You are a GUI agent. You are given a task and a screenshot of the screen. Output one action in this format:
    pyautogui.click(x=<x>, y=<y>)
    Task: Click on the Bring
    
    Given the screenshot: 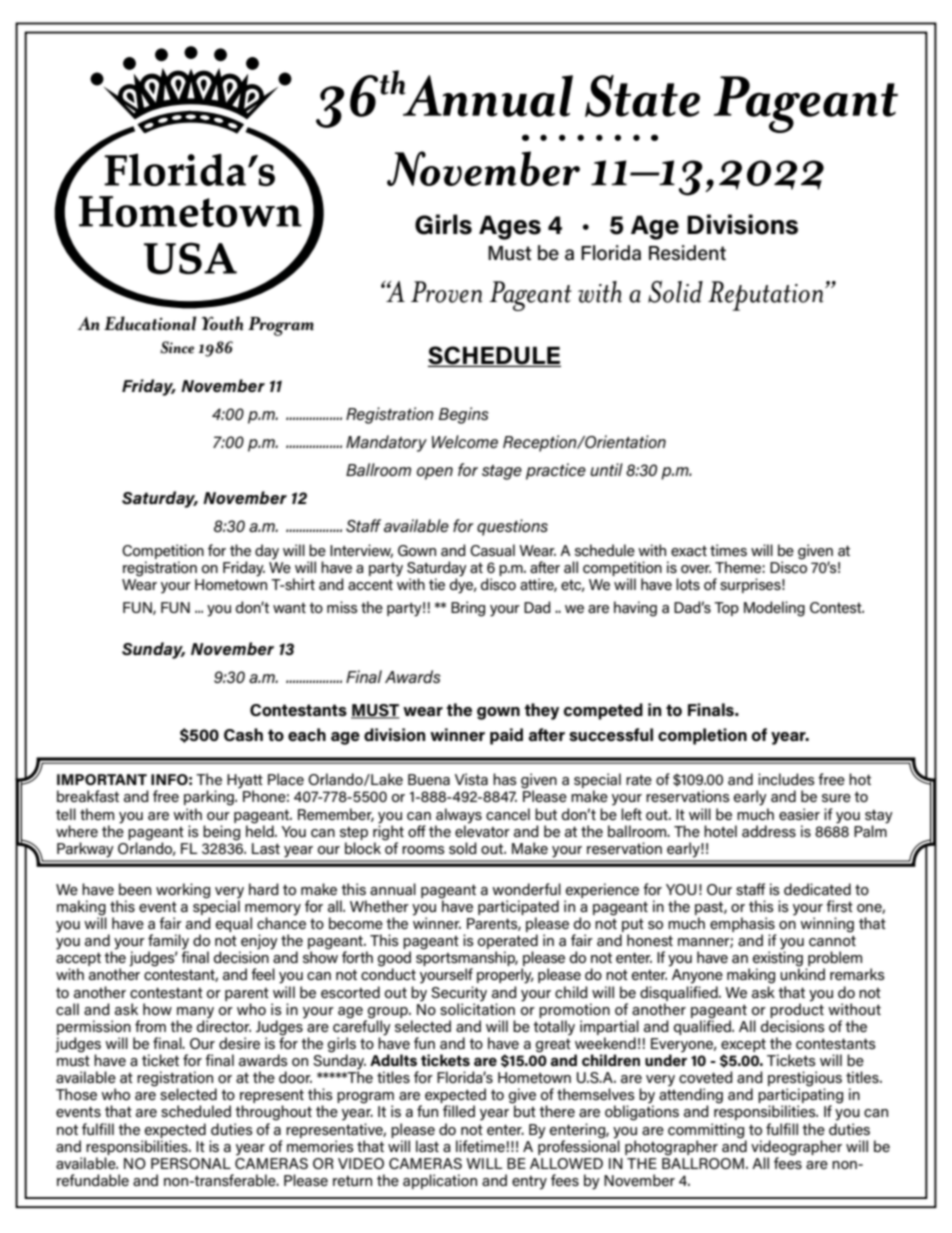 What is the action you would take?
    pyautogui.click(x=468, y=609)
